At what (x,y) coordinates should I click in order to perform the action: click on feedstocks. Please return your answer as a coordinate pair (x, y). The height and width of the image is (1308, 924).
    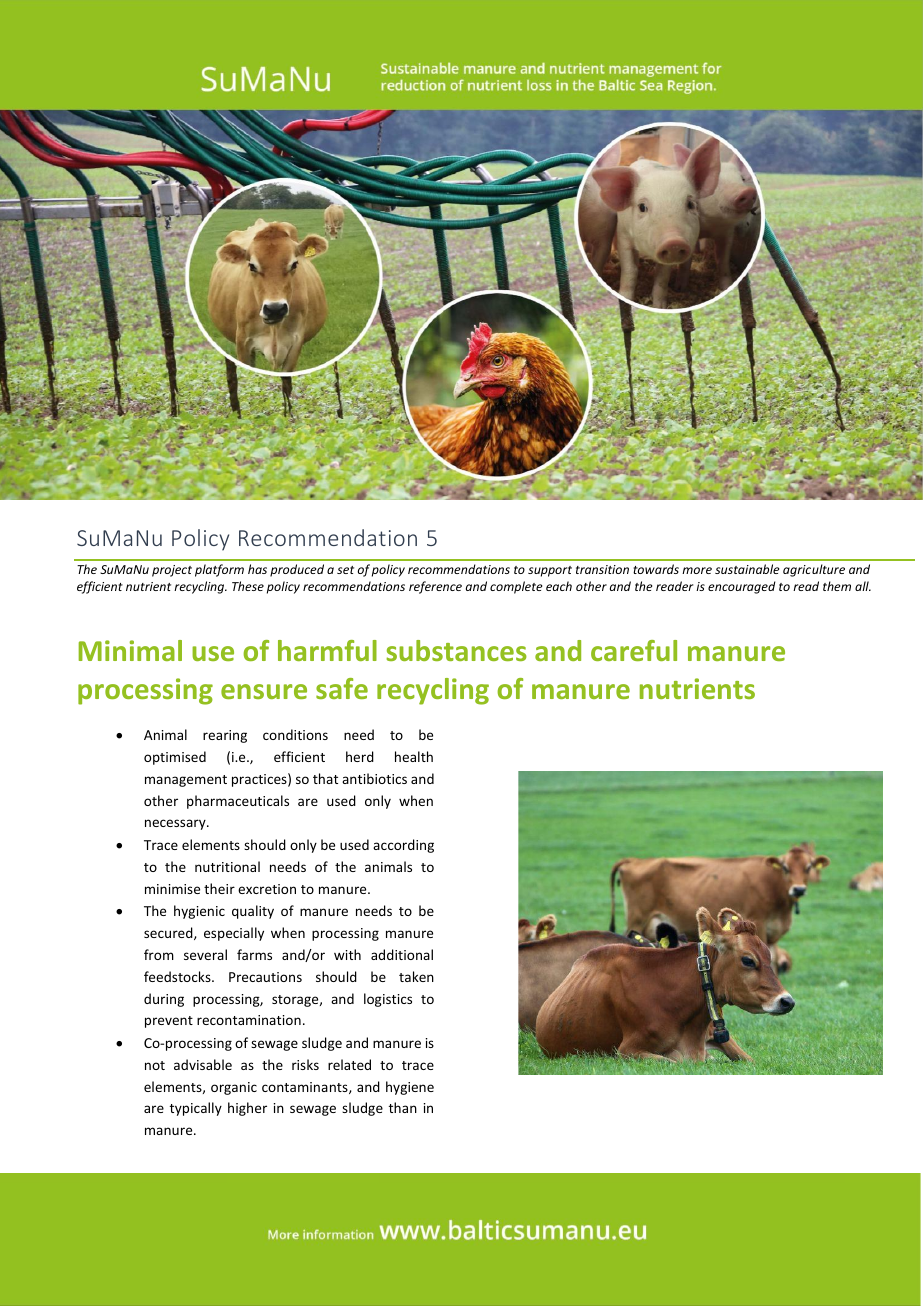
    Looking at the image, I should click on (178, 976).
